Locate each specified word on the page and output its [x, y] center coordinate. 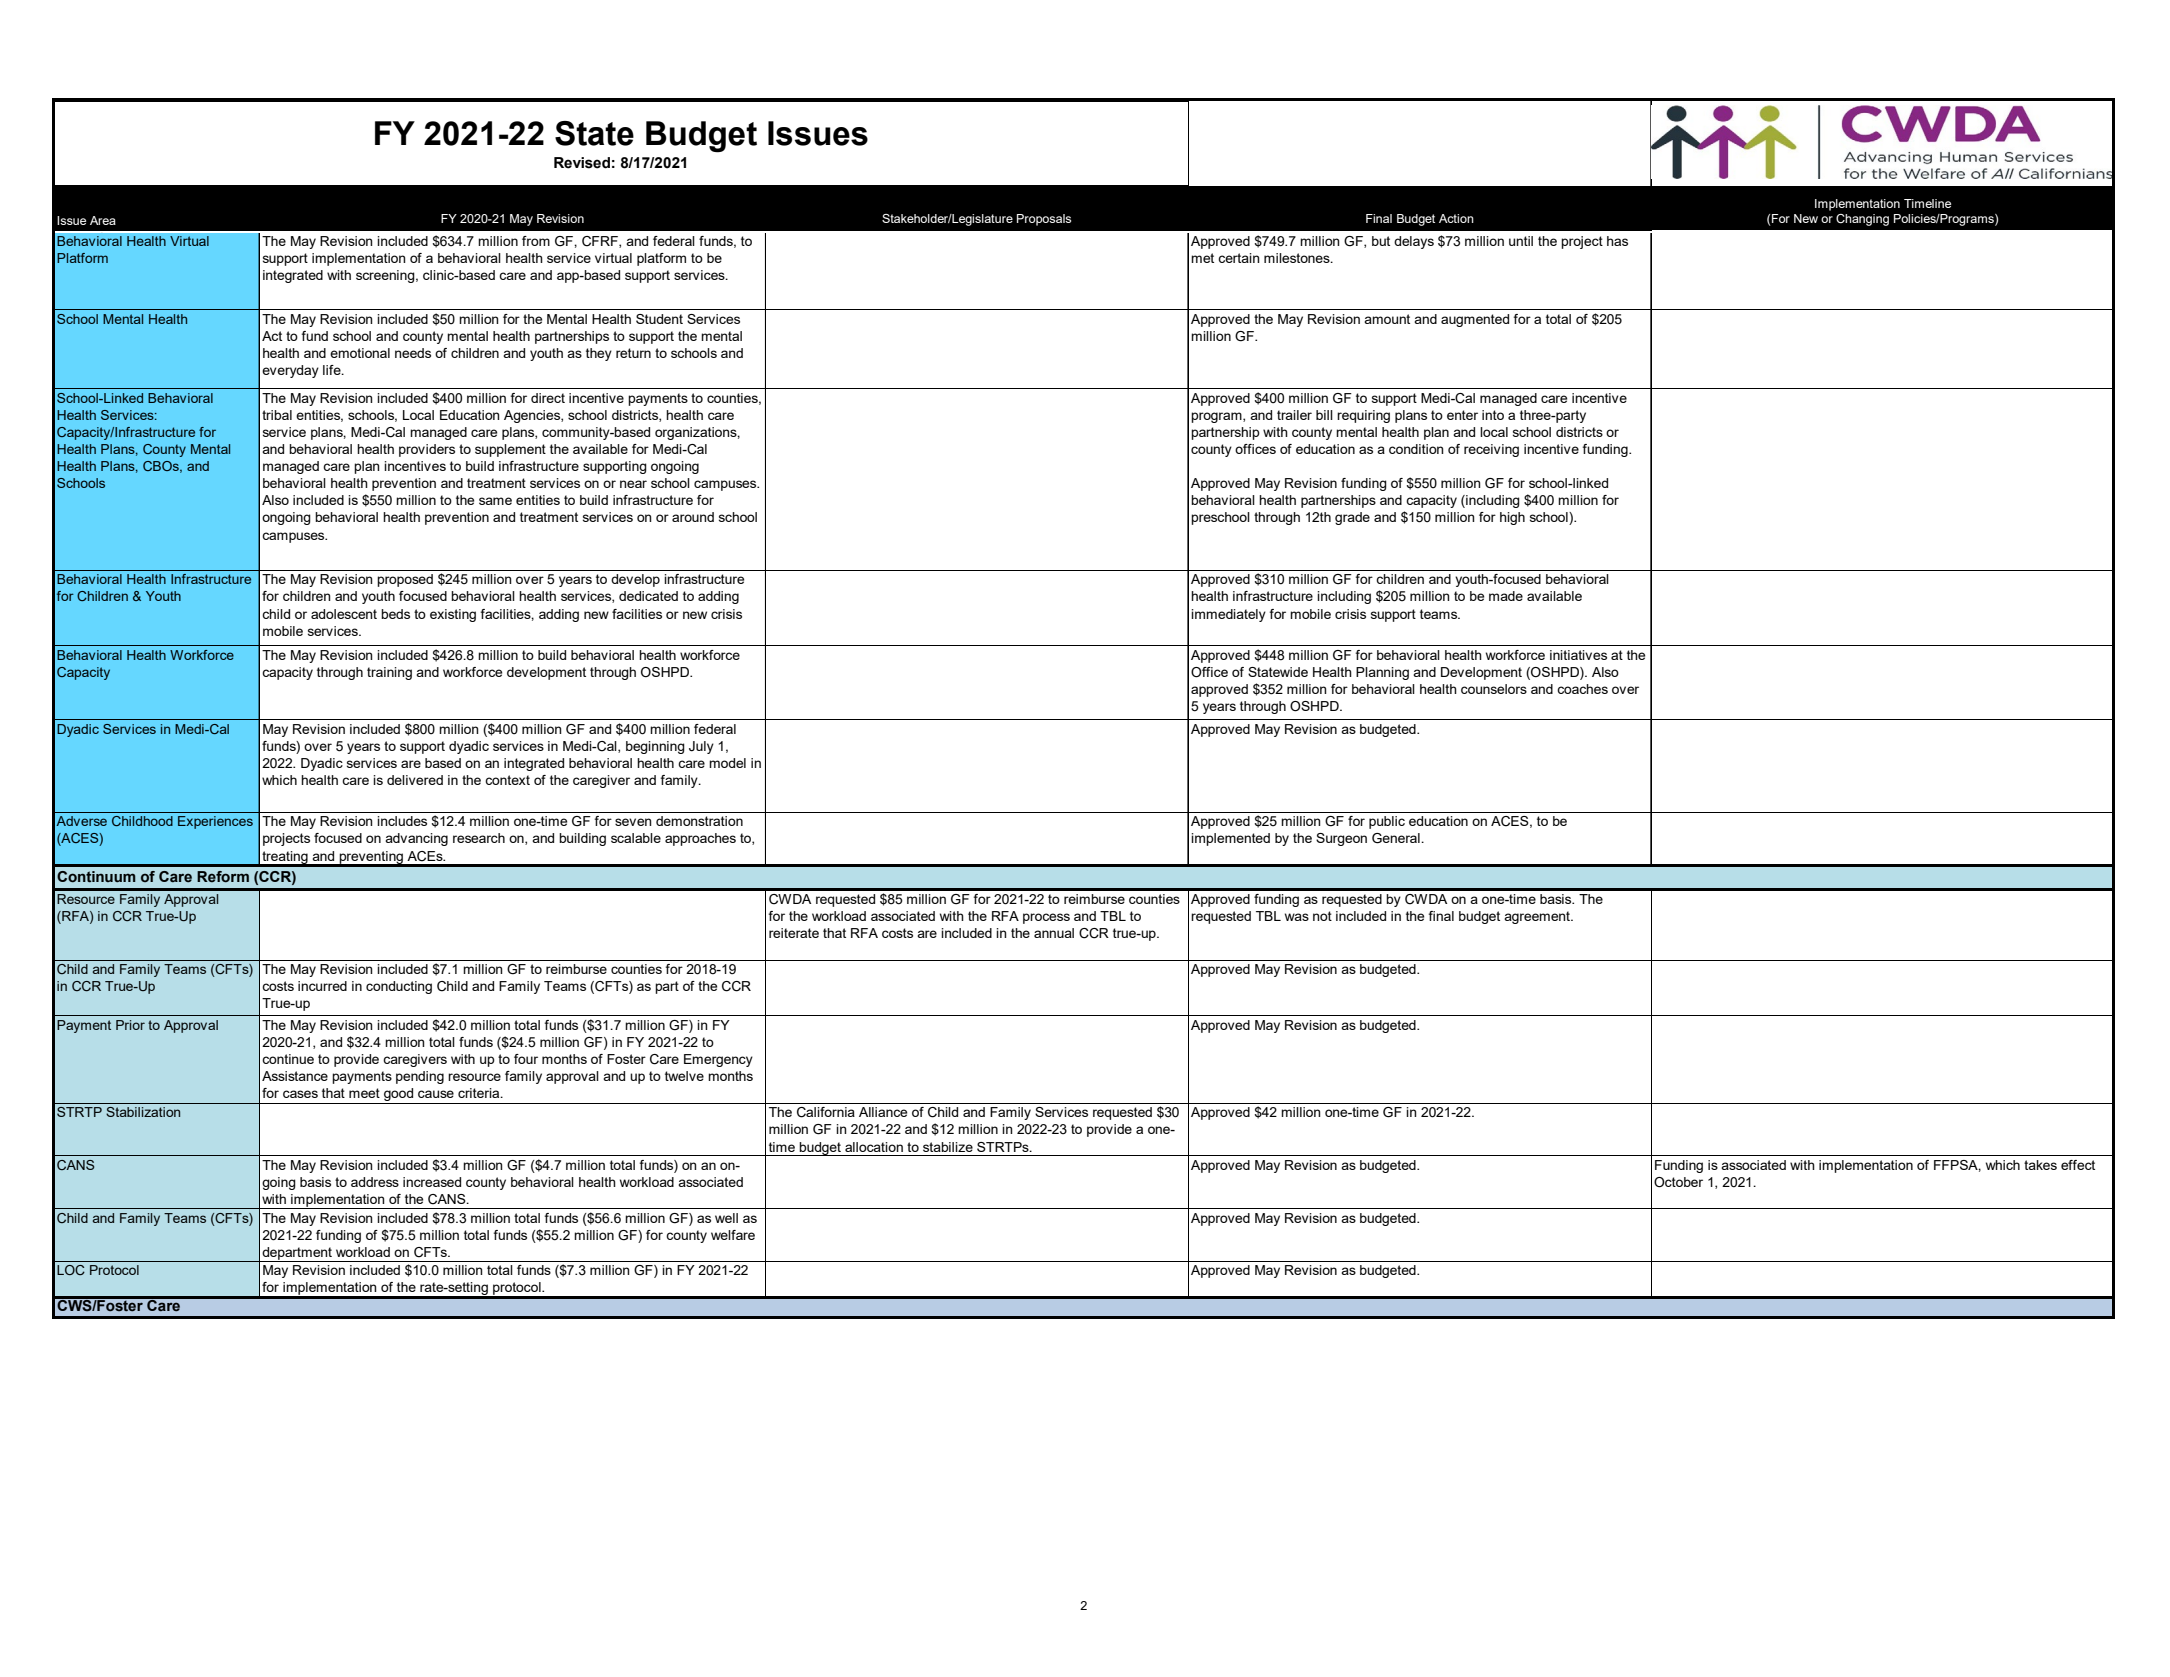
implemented [1230, 839]
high [1512, 518]
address [375, 1182]
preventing [371, 858]
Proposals [1044, 220]
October [1678, 1182]
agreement [1538, 917]
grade [1352, 518]
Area [103, 220]
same [495, 501]
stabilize [948, 1147]
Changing [1862, 220]
